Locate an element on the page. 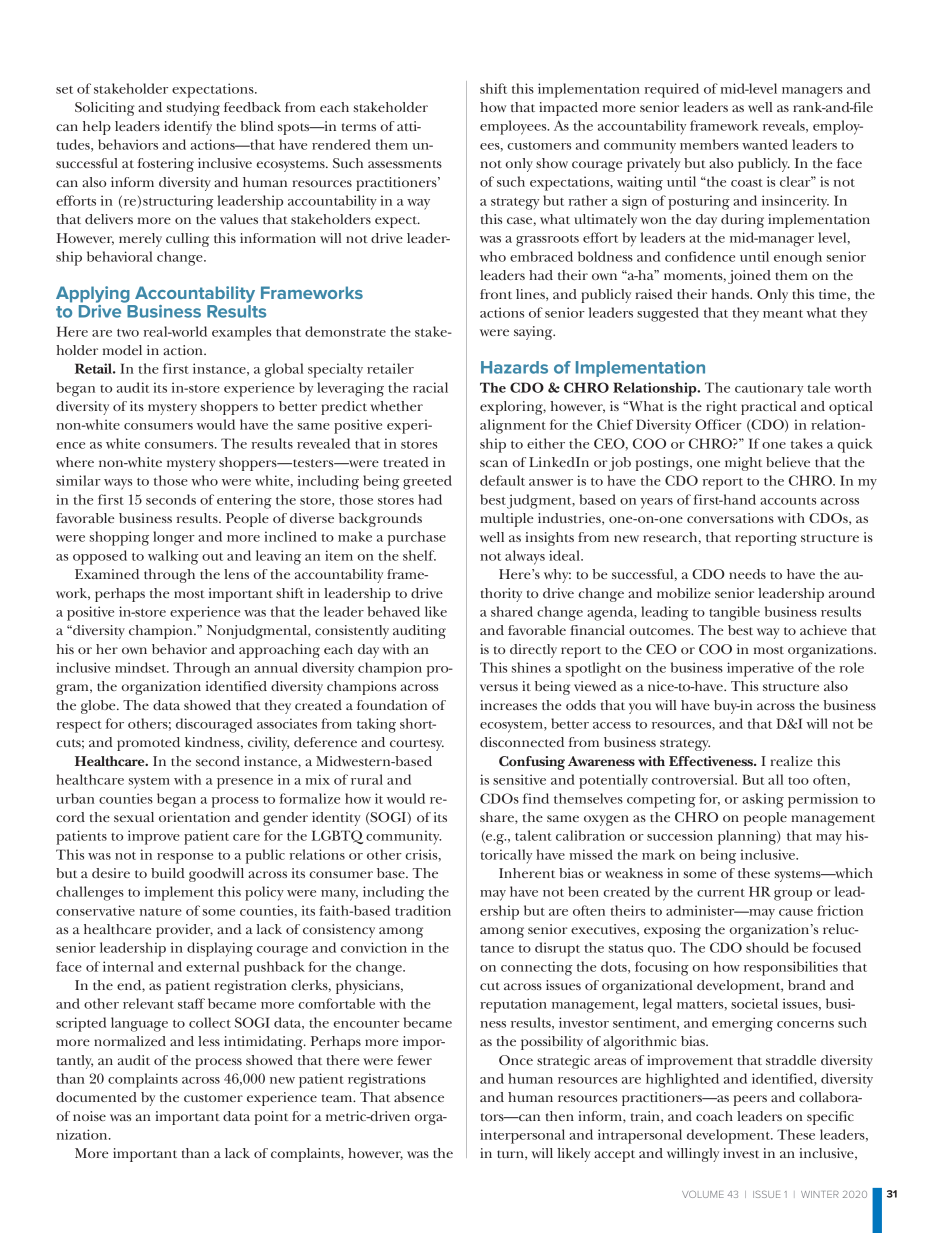 The image size is (952, 1233). orientation is located at coordinates (194, 817).
